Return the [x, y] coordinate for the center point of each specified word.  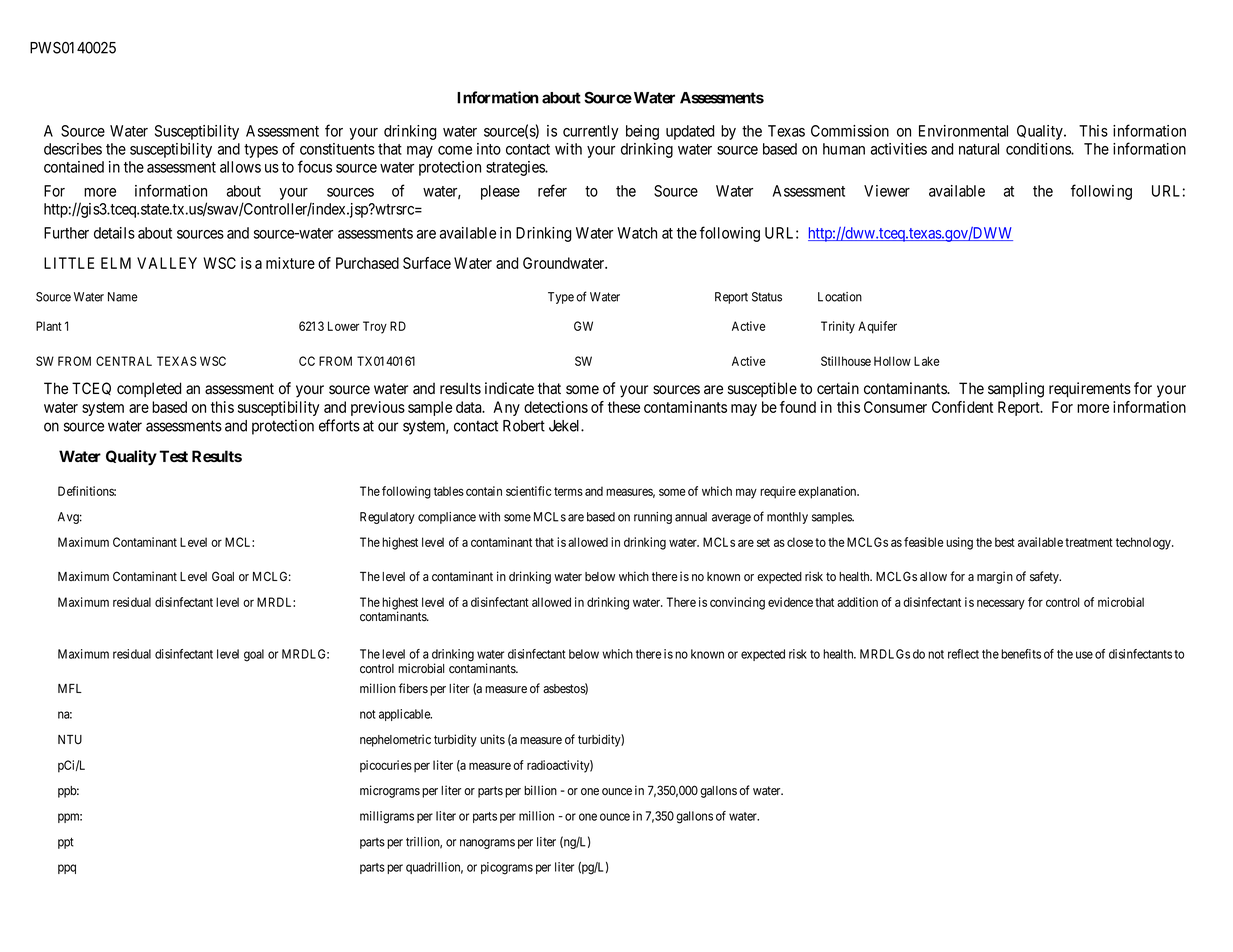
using [959, 543]
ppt [66, 843]
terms [568, 491]
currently [591, 132]
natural [979, 149]
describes [73, 149]
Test [173, 456]
